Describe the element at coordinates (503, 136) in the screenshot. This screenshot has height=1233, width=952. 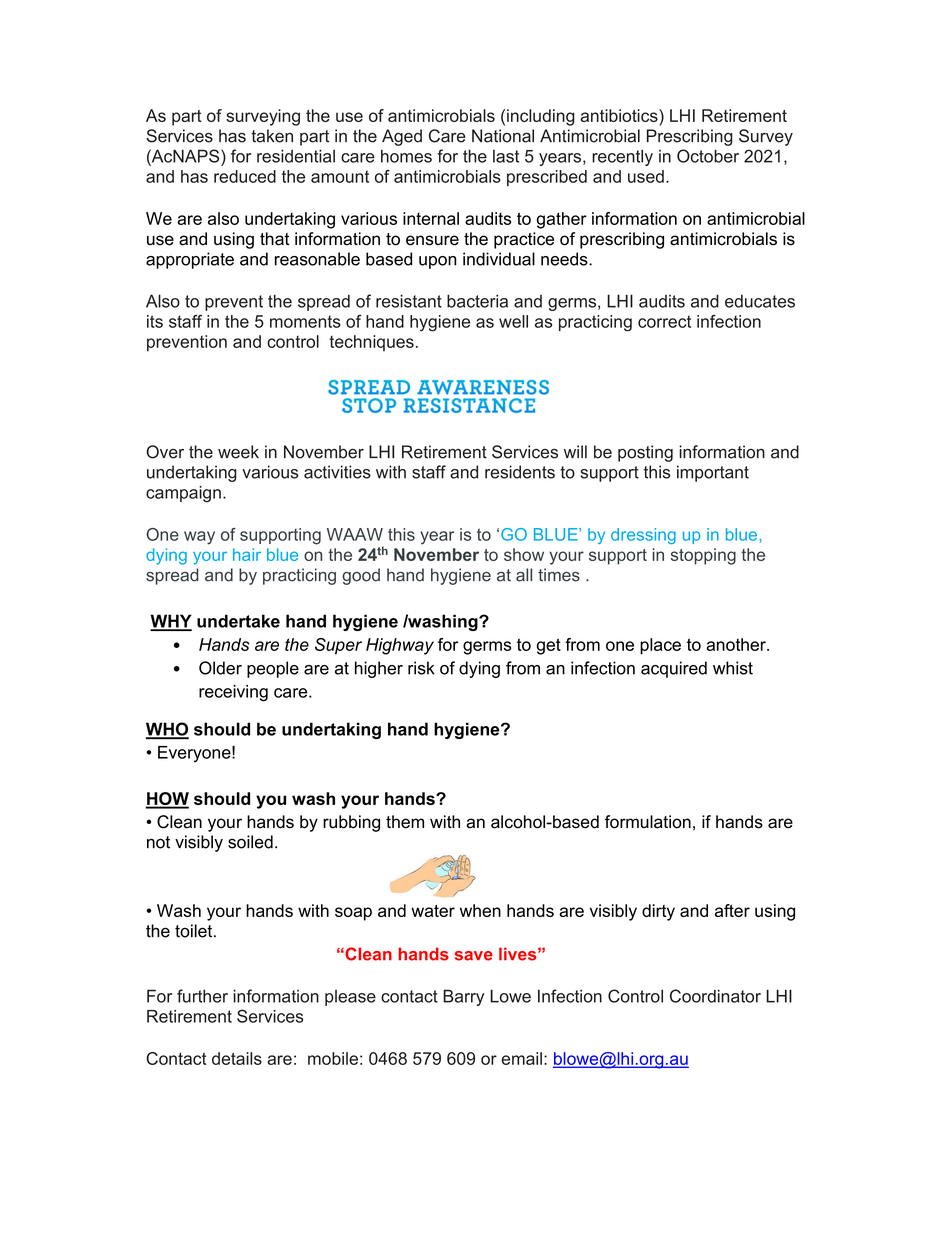
I see `National` at that location.
